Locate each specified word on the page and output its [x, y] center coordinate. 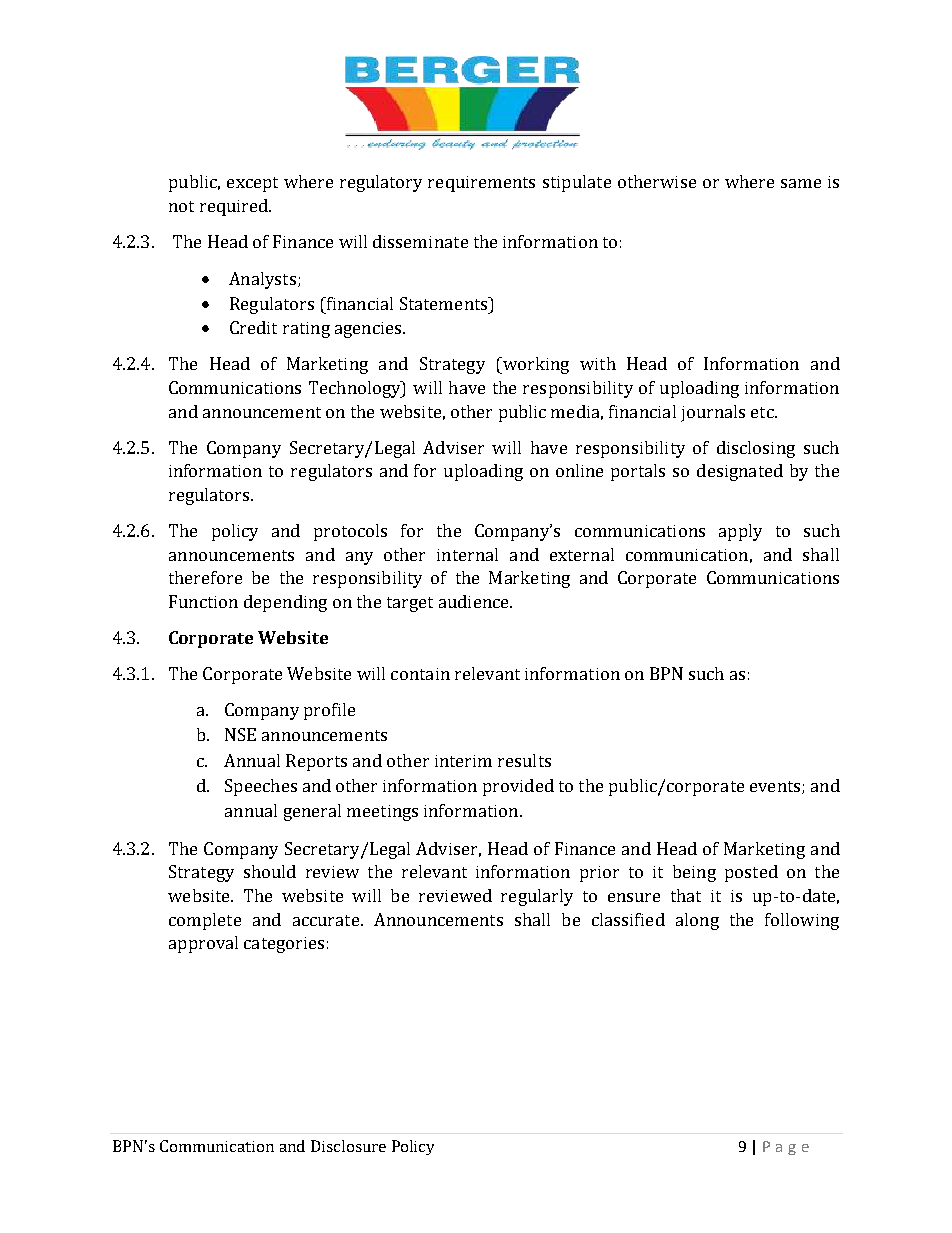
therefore [205, 577]
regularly [537, 897]
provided [518, 787]
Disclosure [348, 1146]
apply [740, 532]
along [697, 921]
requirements [481, 184]
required [235, 207]
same [801, 183]
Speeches [261, 787]
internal [467, 554]
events [776, 787]
